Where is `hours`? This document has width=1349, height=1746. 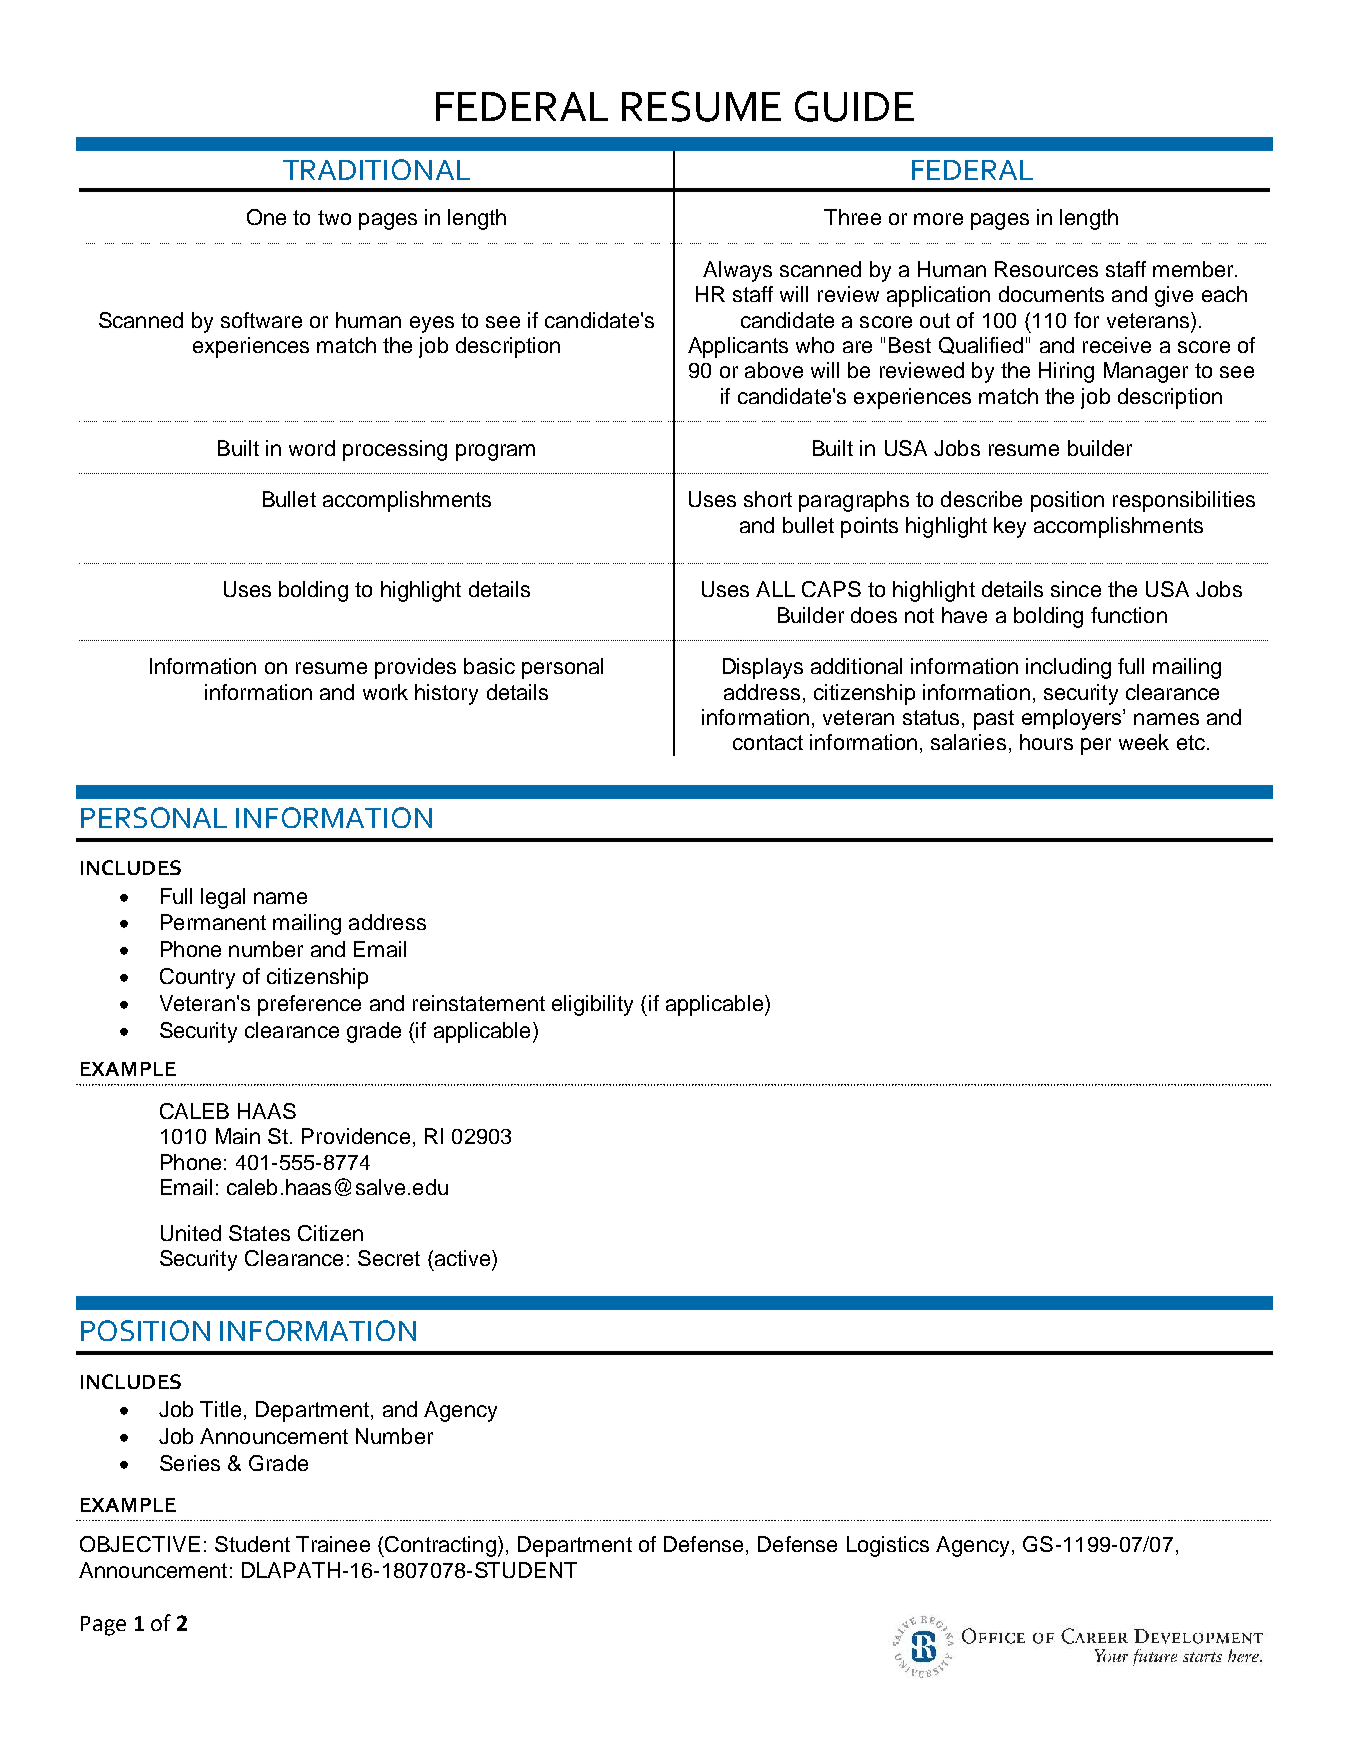
hours is located at coordinates (1046, 742).
